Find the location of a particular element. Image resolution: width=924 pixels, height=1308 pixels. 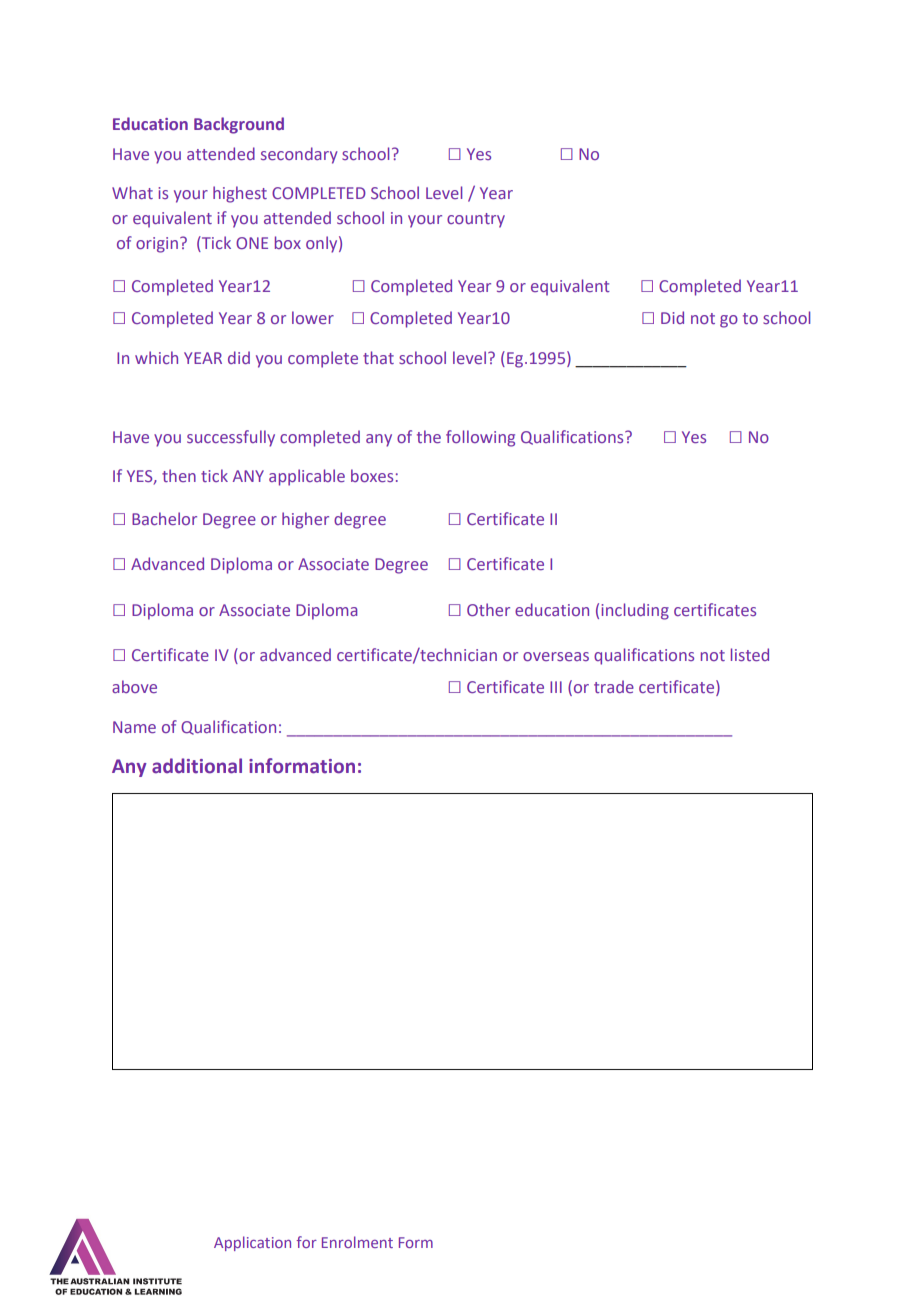

above is located at coordinates (134, 686).
